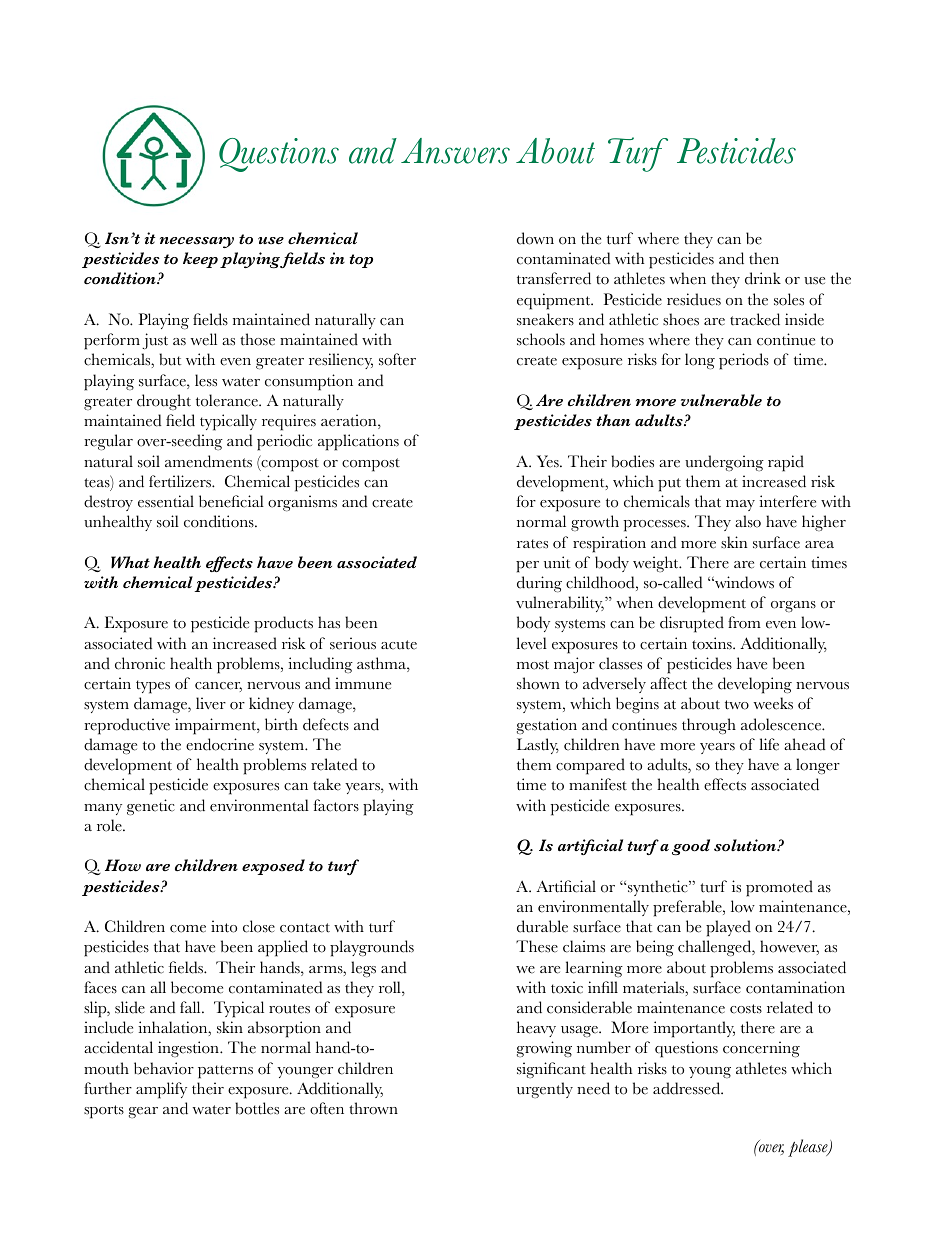 The image size is (952, 1233). Describe the element at coordinates (764, 258) in the image. I see `then` at that location.
